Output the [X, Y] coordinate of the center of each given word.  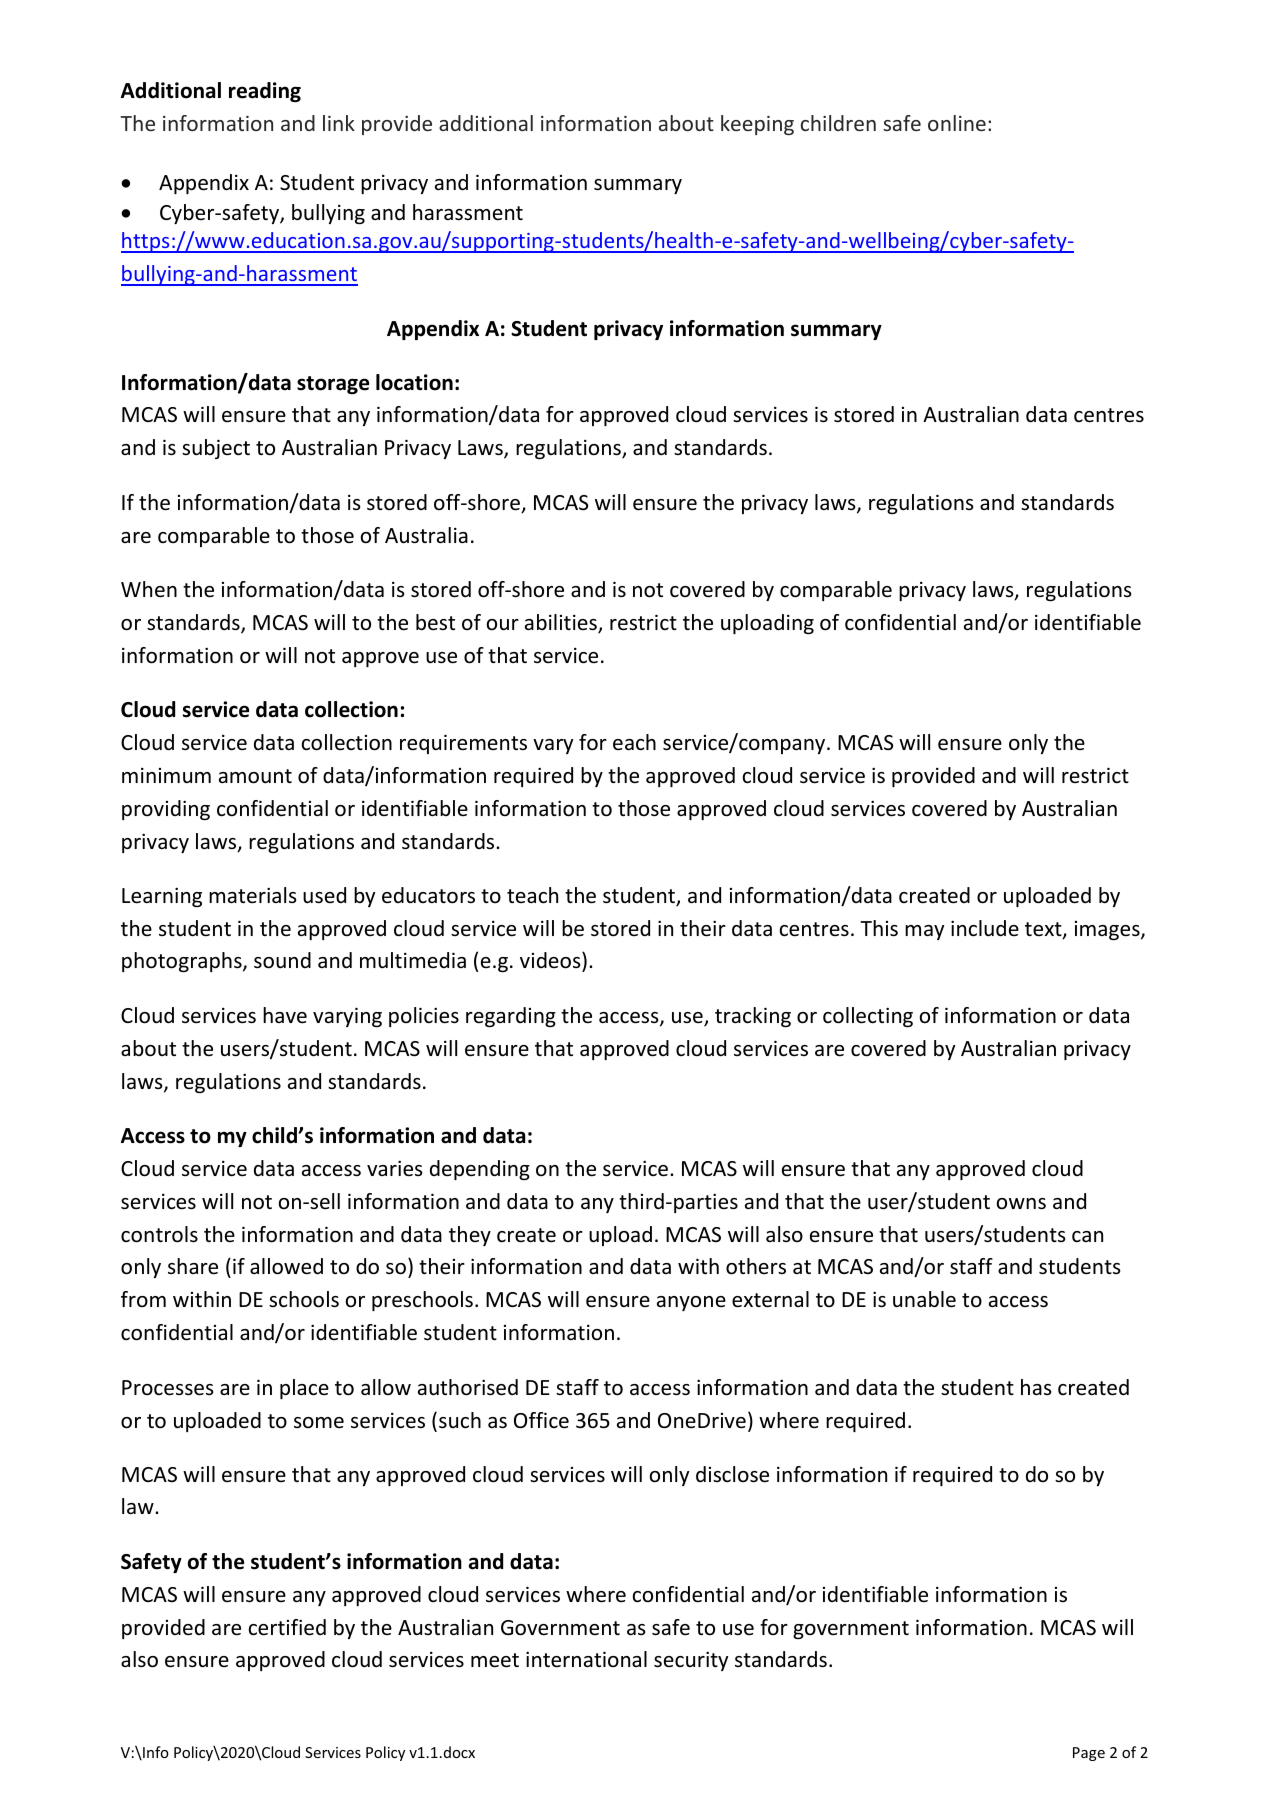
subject [216, 449]
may [924, 932]
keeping [757, 125]
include [985, 928]
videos [551, 962]
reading [265, 92]
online [957, 123]
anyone [691, 1303]
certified [287, 1627]
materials [252, 895]
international [586, 1659]
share [193, 1266]
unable [924, 1299]
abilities [562, 623]
